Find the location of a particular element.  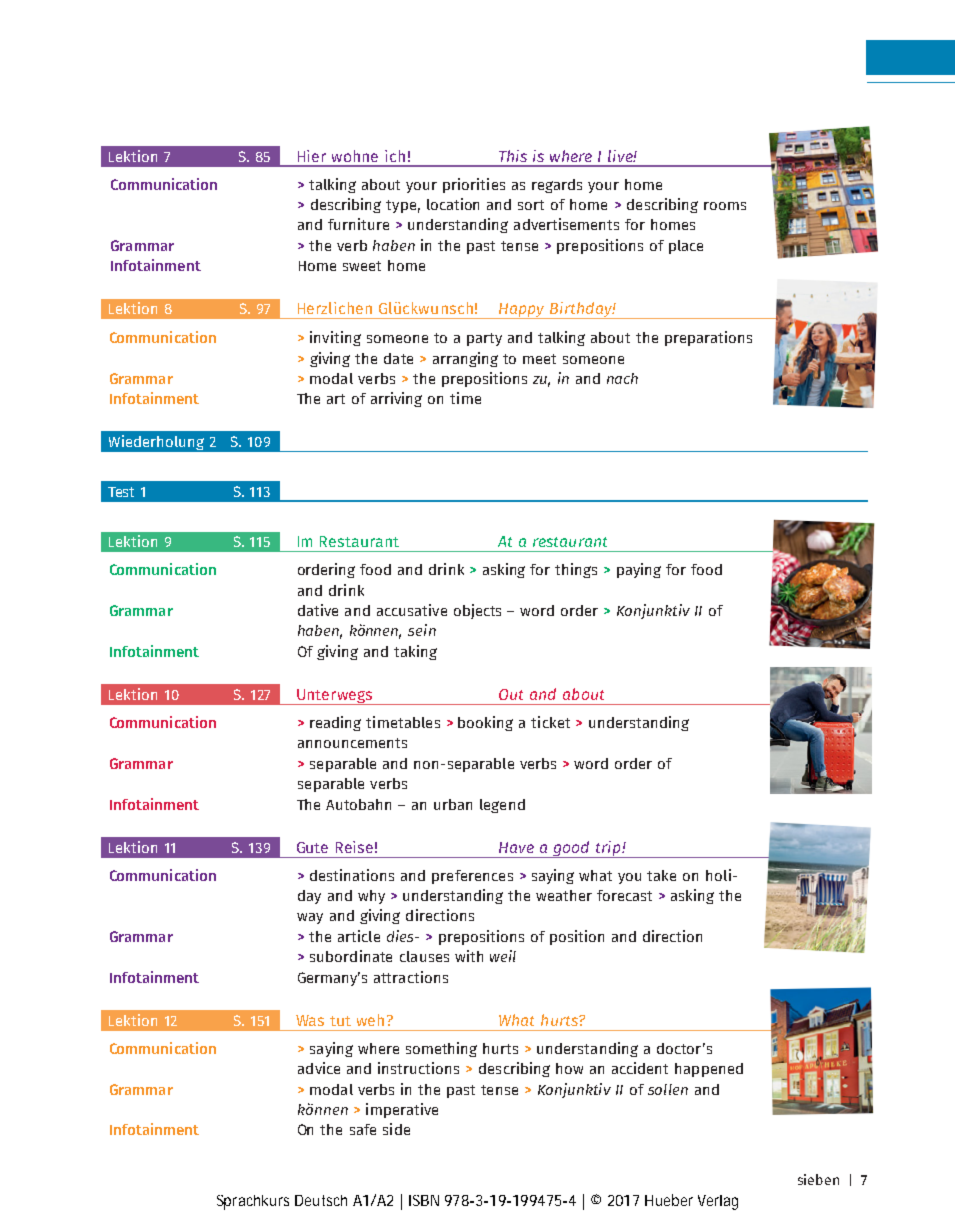

priorities is located at coordinates (474, 185).
